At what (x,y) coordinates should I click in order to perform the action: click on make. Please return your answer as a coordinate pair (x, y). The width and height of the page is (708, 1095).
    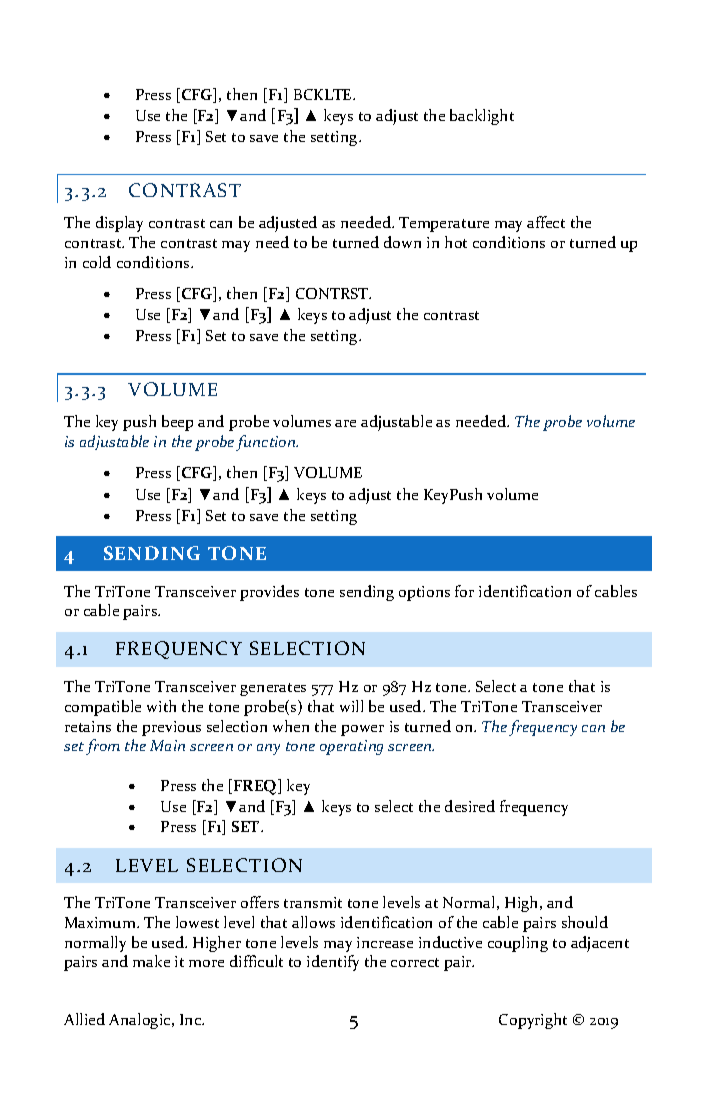
    Looking at the image, I should click on (151, 961).
